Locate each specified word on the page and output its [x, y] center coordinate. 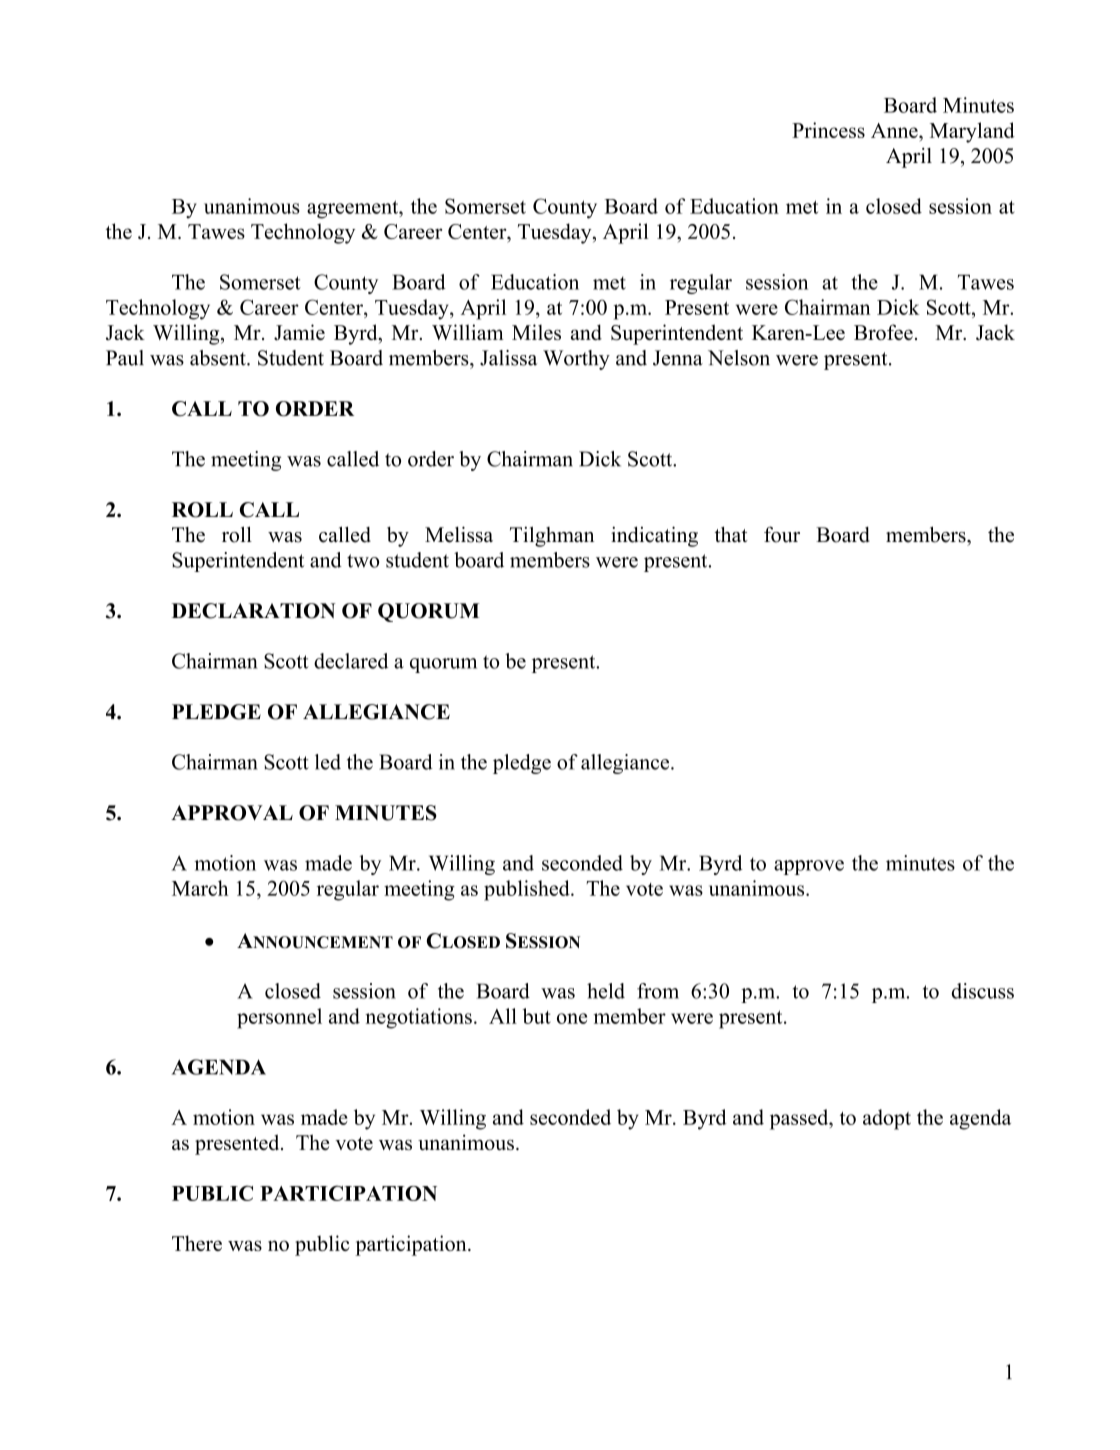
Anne [895, 130]
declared [351, 661]
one [572, 1018]
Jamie [299, 332]
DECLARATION [254, 611]
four [782, 534]
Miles [536, 332]
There [197, 1243]
